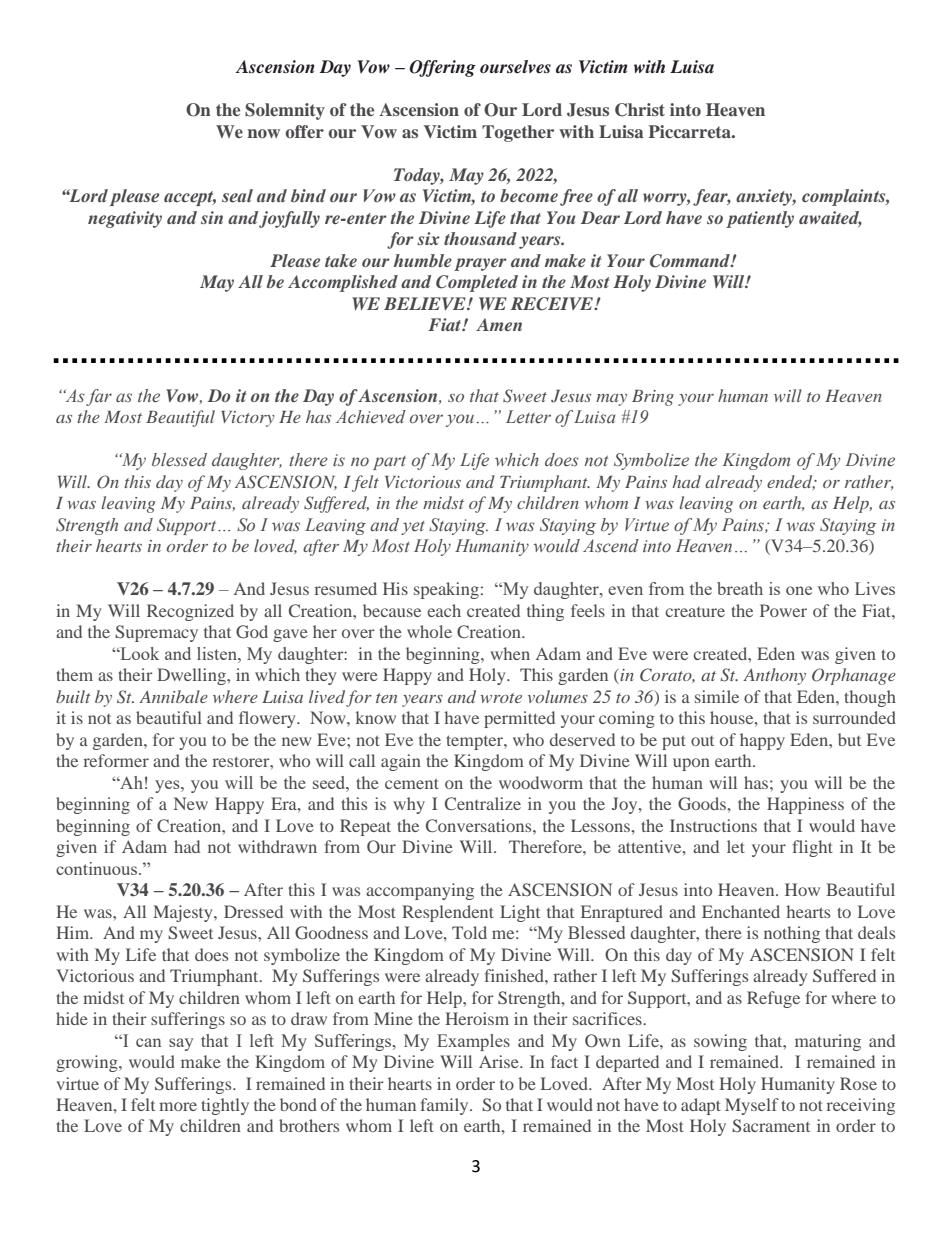 This document has height=1233, width=952. I want to click on Solemnity, so click(285, 111).
